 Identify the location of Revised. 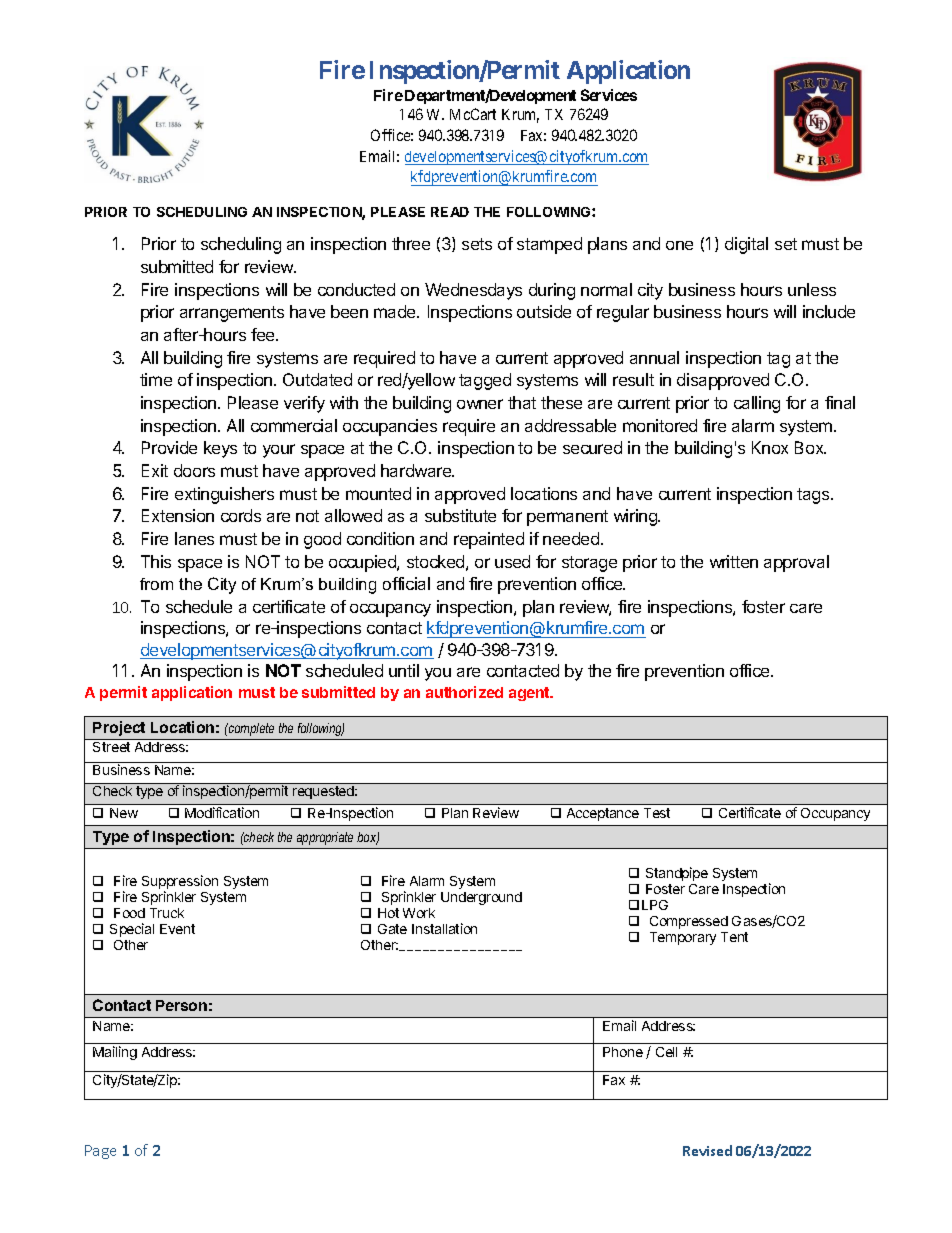
(707, 1150).
